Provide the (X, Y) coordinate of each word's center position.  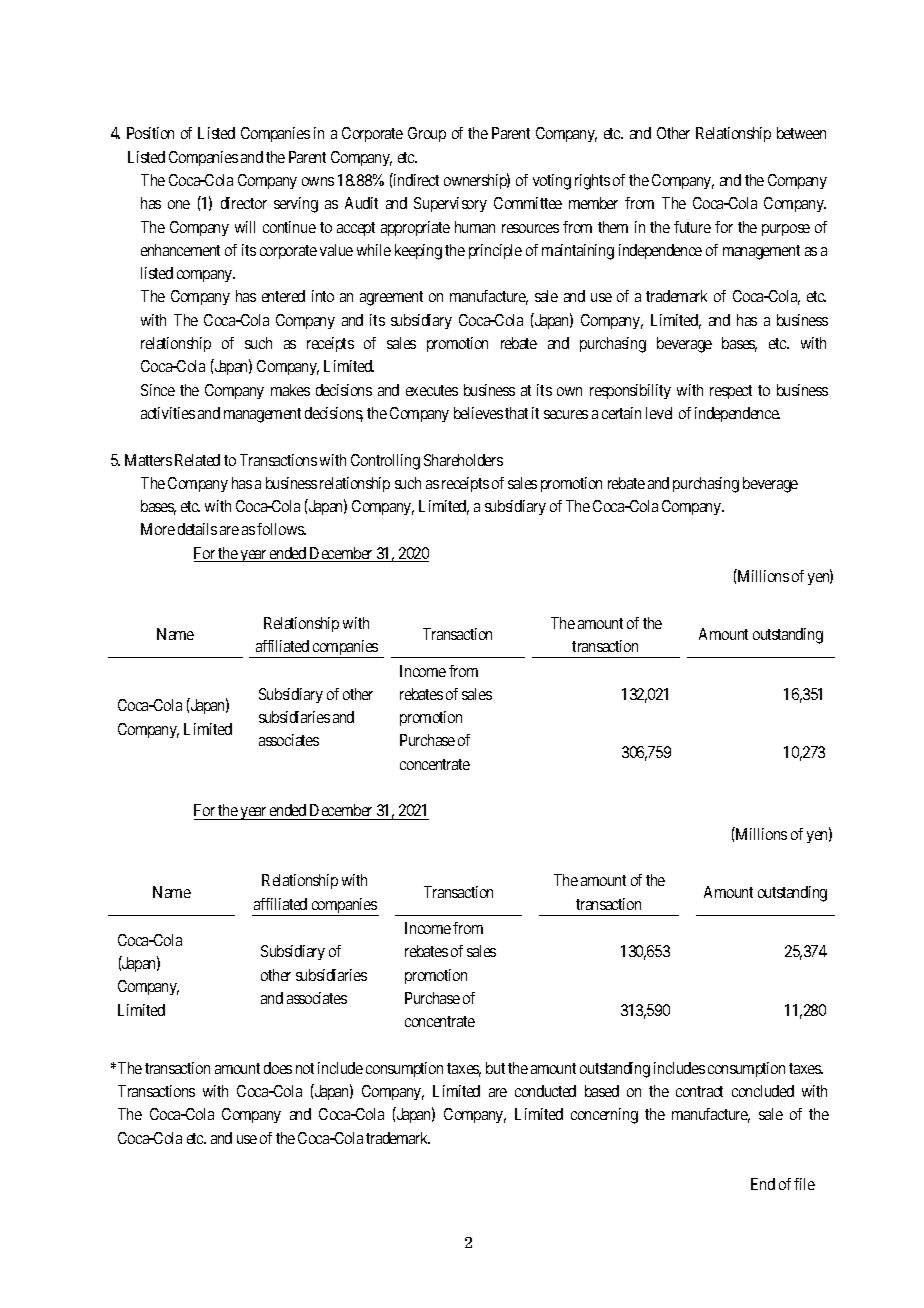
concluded (763, 1091)
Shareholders (463, 460)
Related (197, 460)
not (305, 1068)
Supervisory (450, 204)
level (659, 413)
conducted (545, 1091)
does (278, 1068)
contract (699, 1091)
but (495, 1068)
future (692, 227)
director (244, 203)
